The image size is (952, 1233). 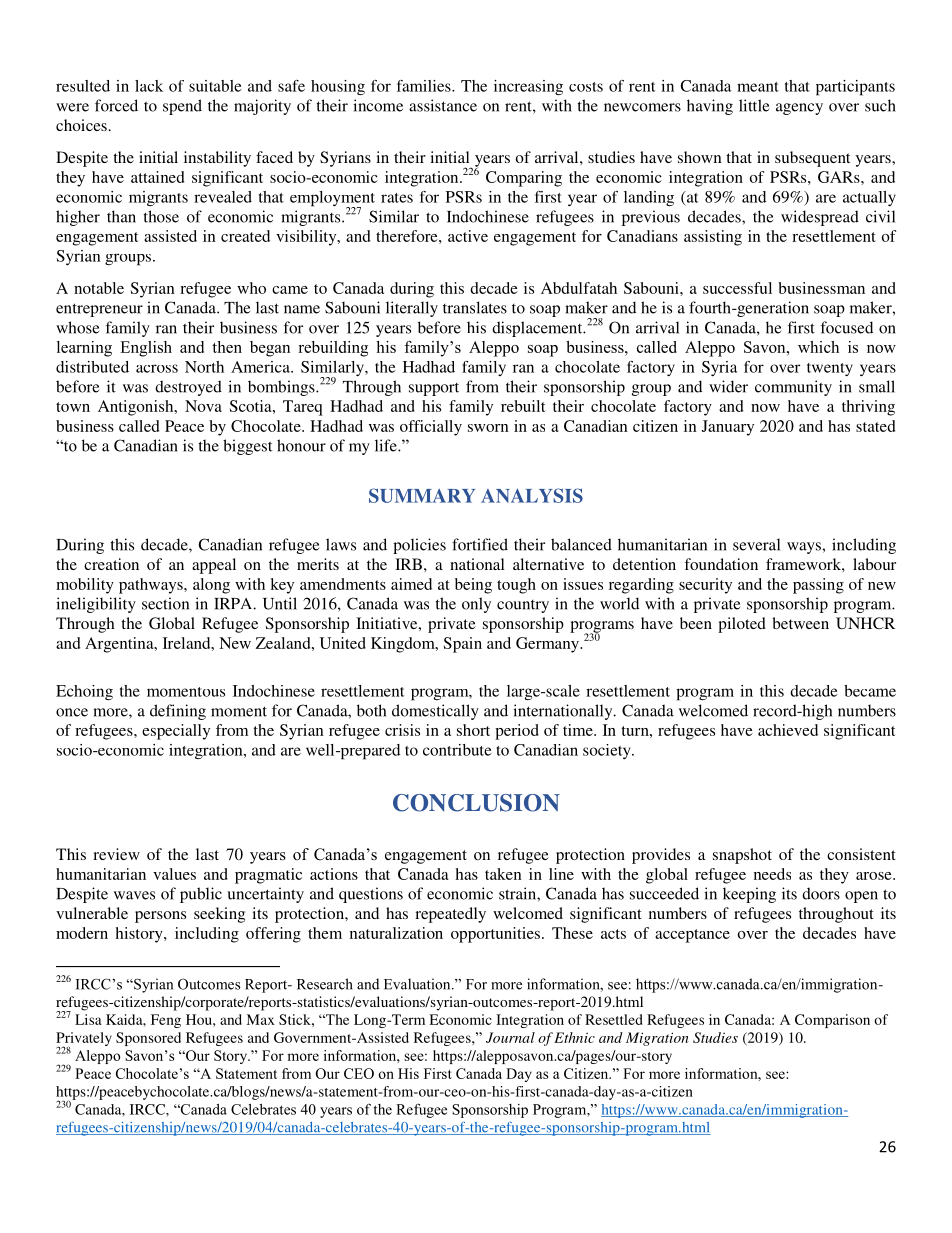 What do you see at coordinates (182, 107) in the image?
I see `spend` at bounding box center [182, 107].
